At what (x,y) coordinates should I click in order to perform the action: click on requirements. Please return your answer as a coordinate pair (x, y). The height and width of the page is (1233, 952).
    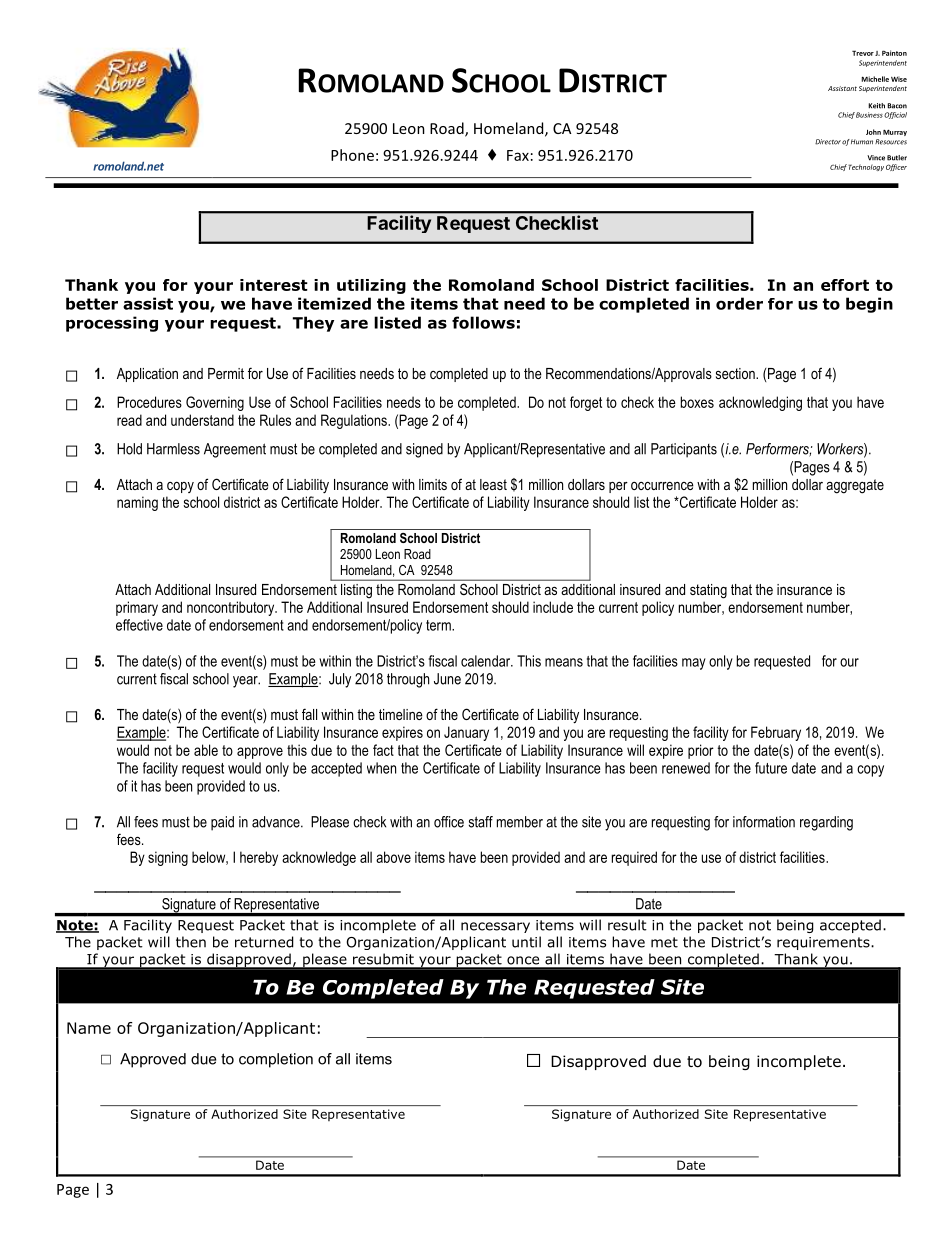
    Looking at the image, I should click on (824, 943).
